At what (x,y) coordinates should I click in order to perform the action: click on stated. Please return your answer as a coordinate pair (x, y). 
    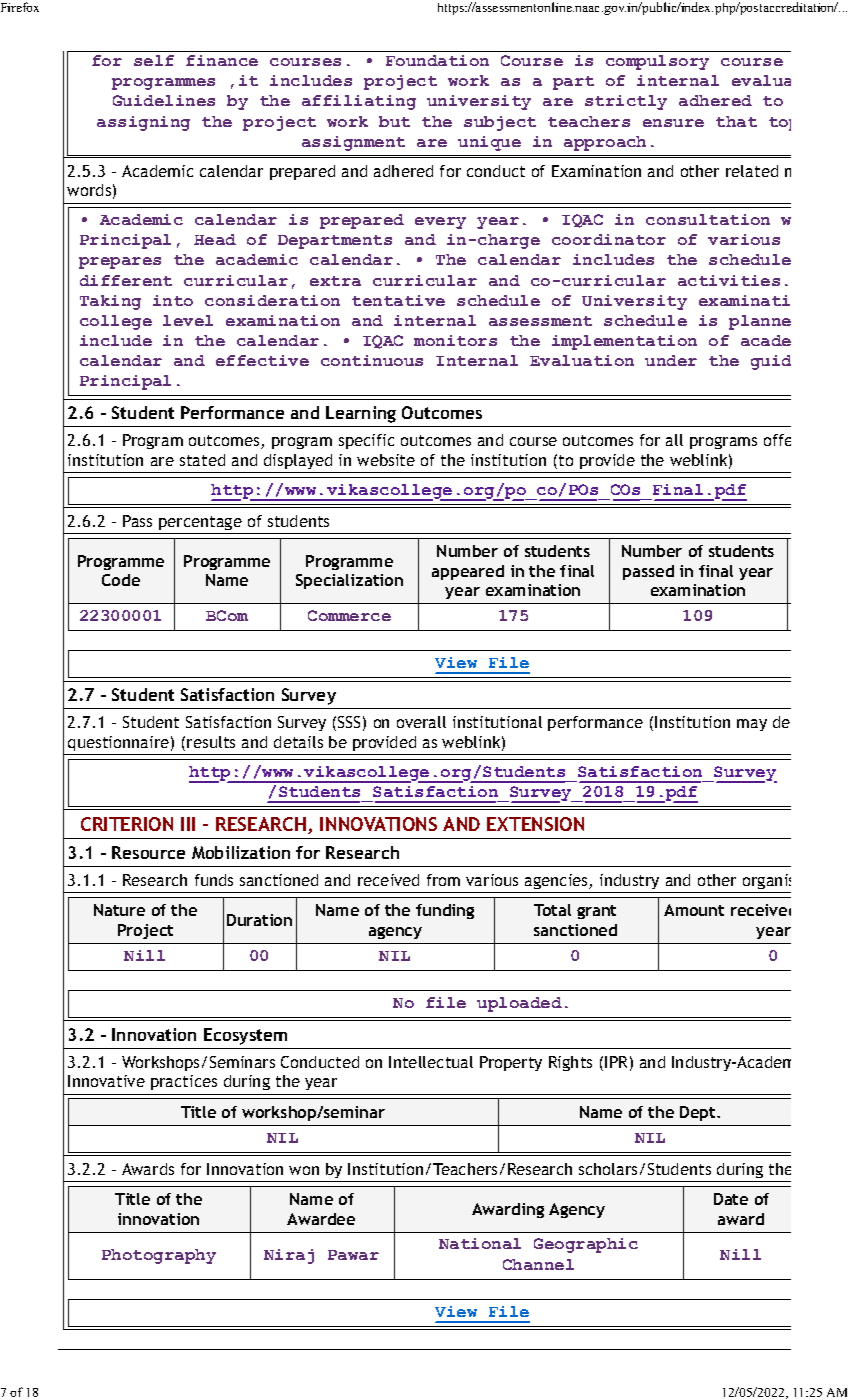
    Looking at the image, I should click on (202, 460).
